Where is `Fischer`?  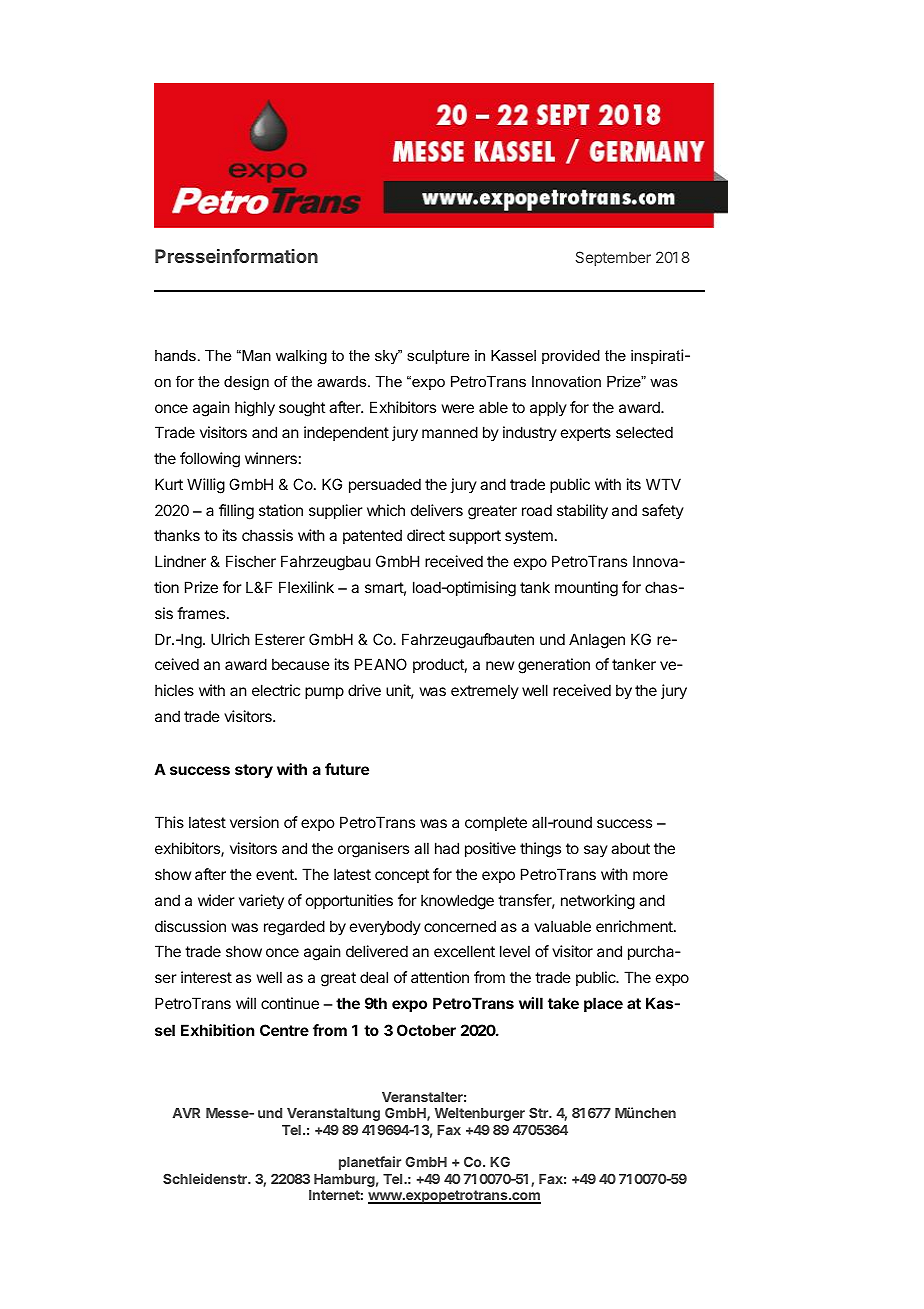 Fischer is located at coordinates (251, 561).
